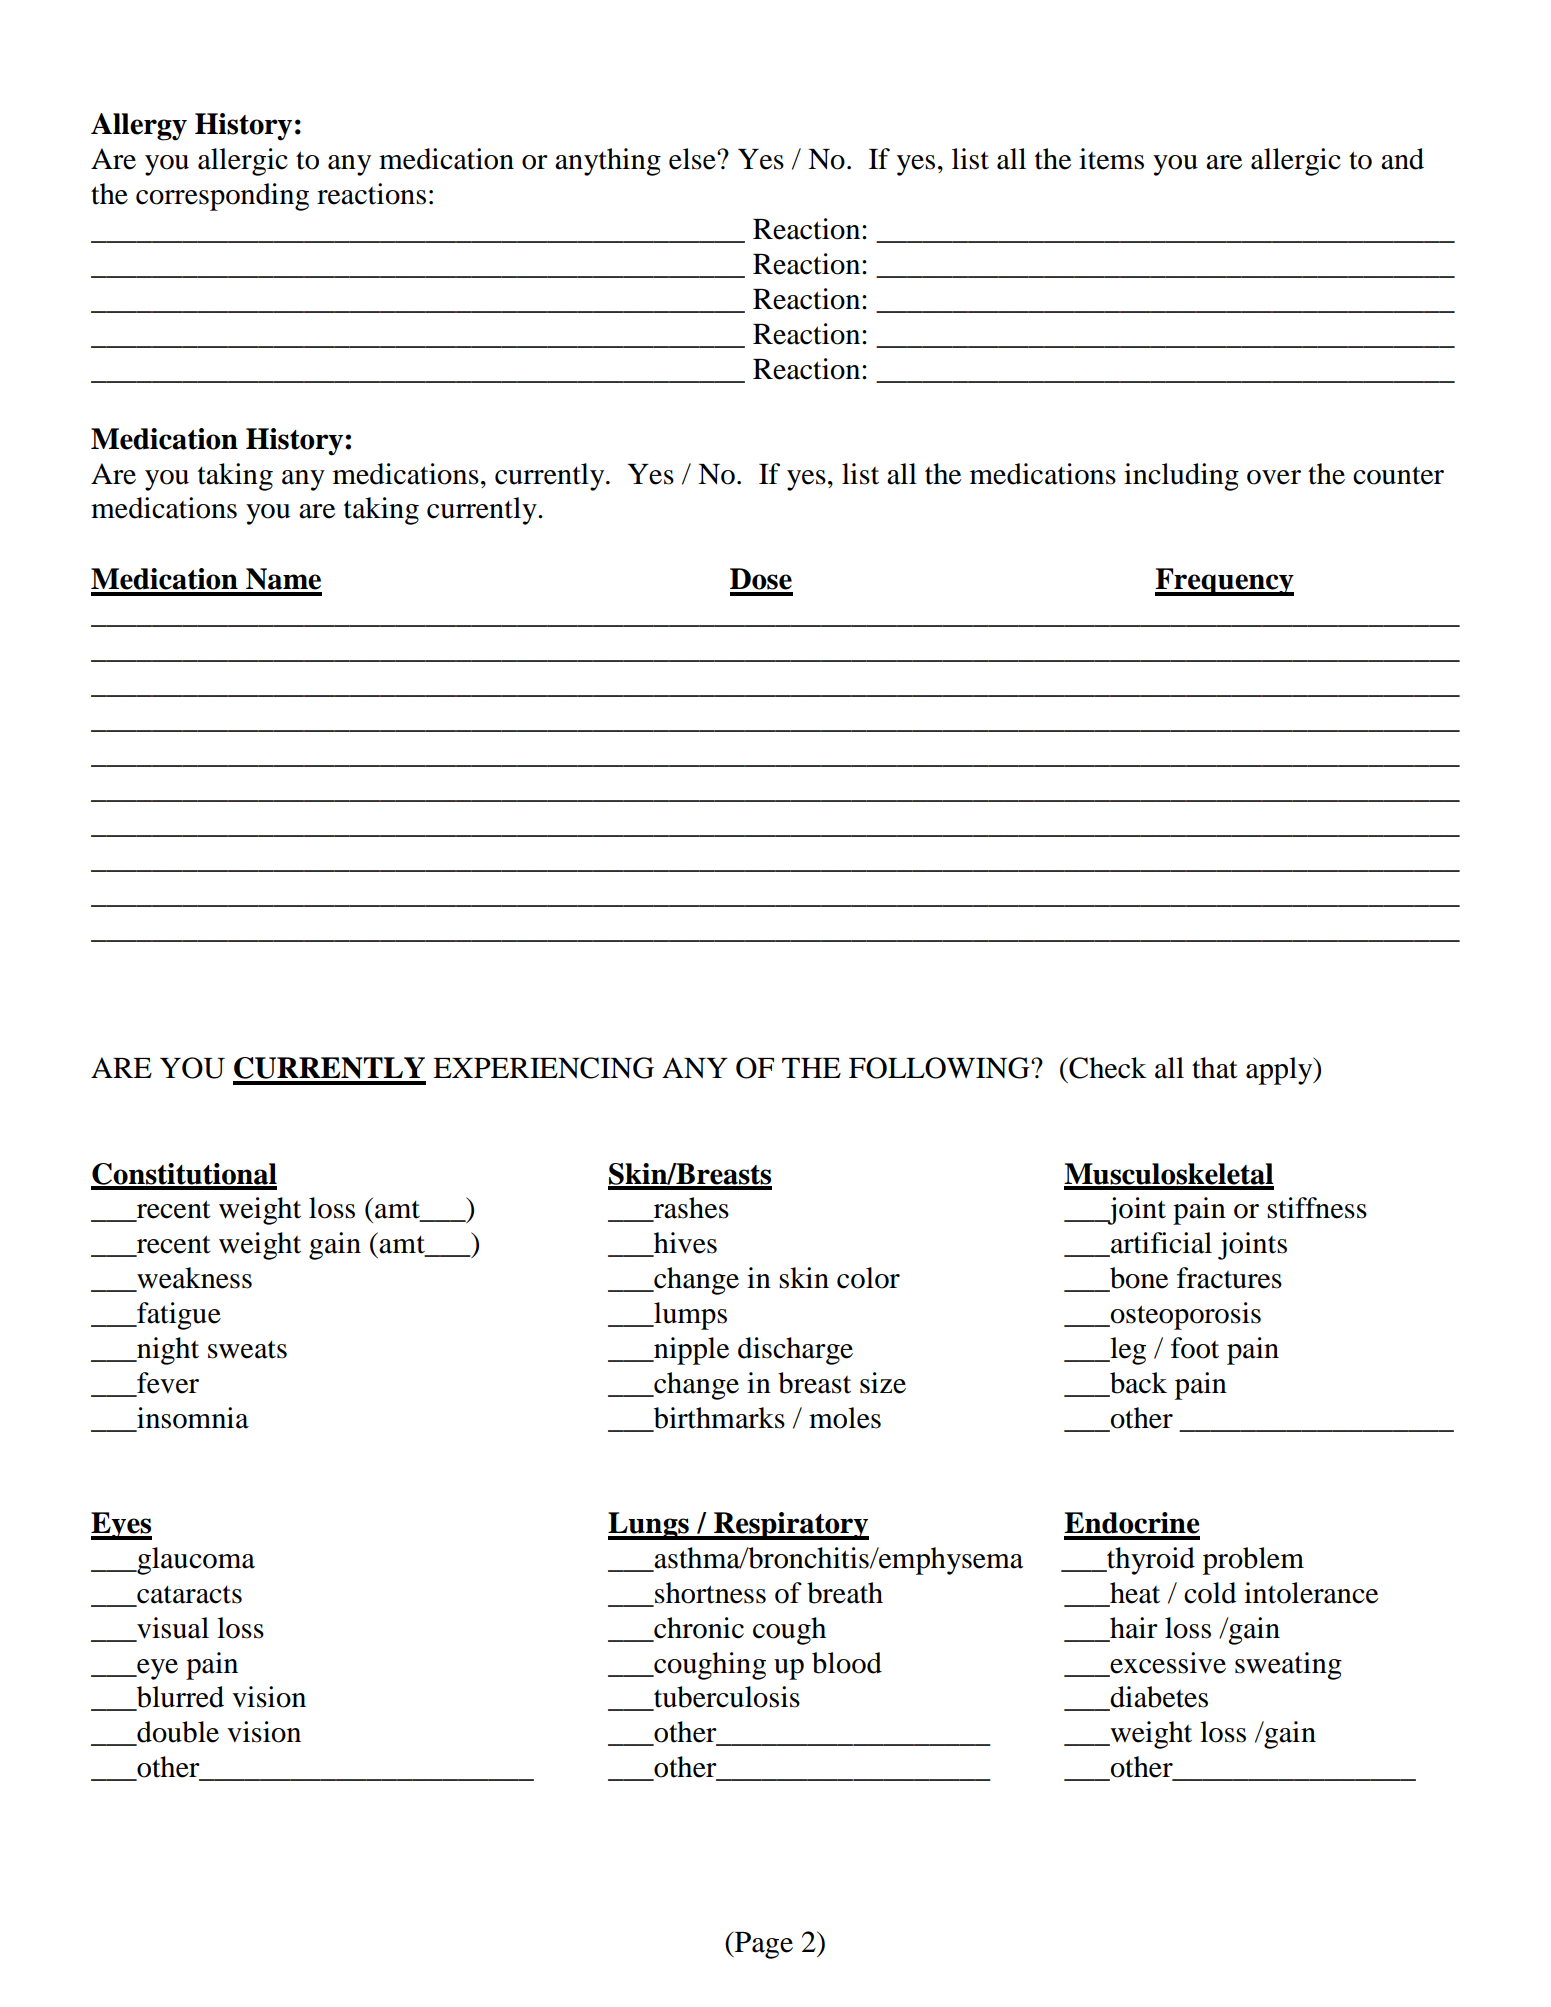 This image has width=1551, height=2007. Describe the element at coordinates (940, 1068) in the image. I see `FOLLOWING` at that location.
